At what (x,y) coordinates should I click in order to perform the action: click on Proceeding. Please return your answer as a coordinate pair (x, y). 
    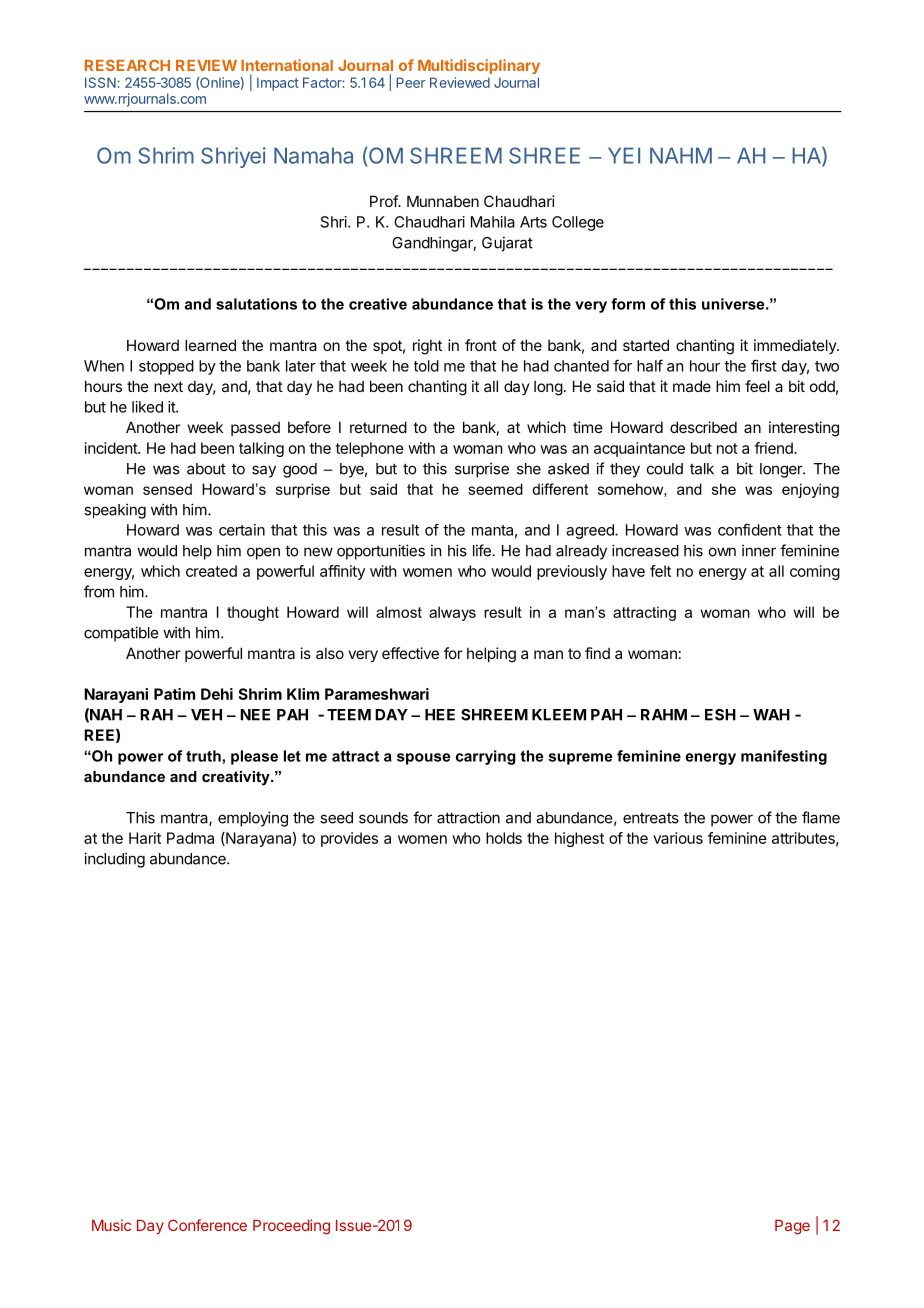
    Looking at the image, I should click on (291, 1227).
